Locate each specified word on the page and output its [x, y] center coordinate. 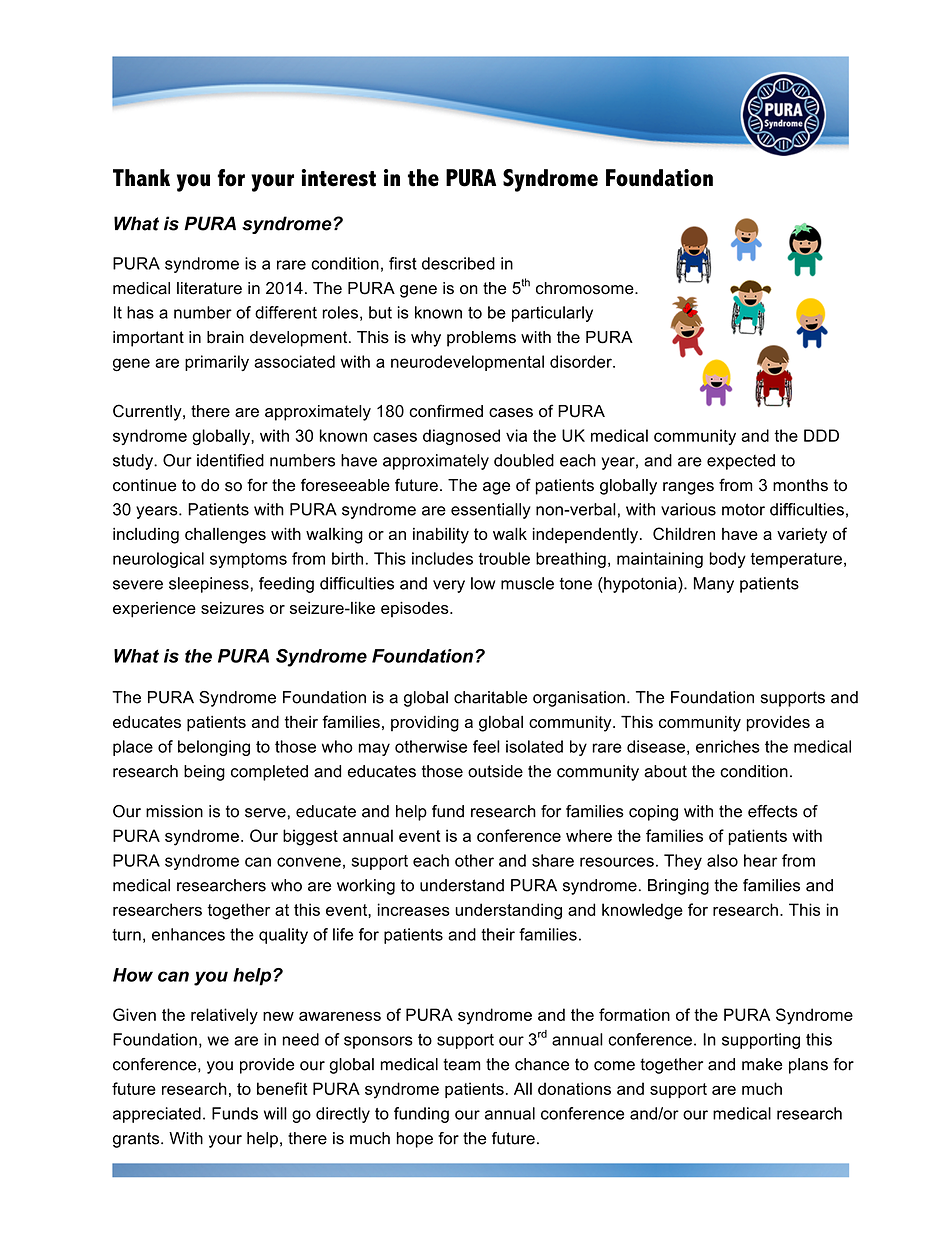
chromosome [586, 288]
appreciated [157, 1115]
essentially [491, 511]
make [762, 1064]
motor [743, 509]
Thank [141, 178]
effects [773, 811]
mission [174, 811]
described [458, 263]
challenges [225, 536]
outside [495, 771]
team [461, 1064]
